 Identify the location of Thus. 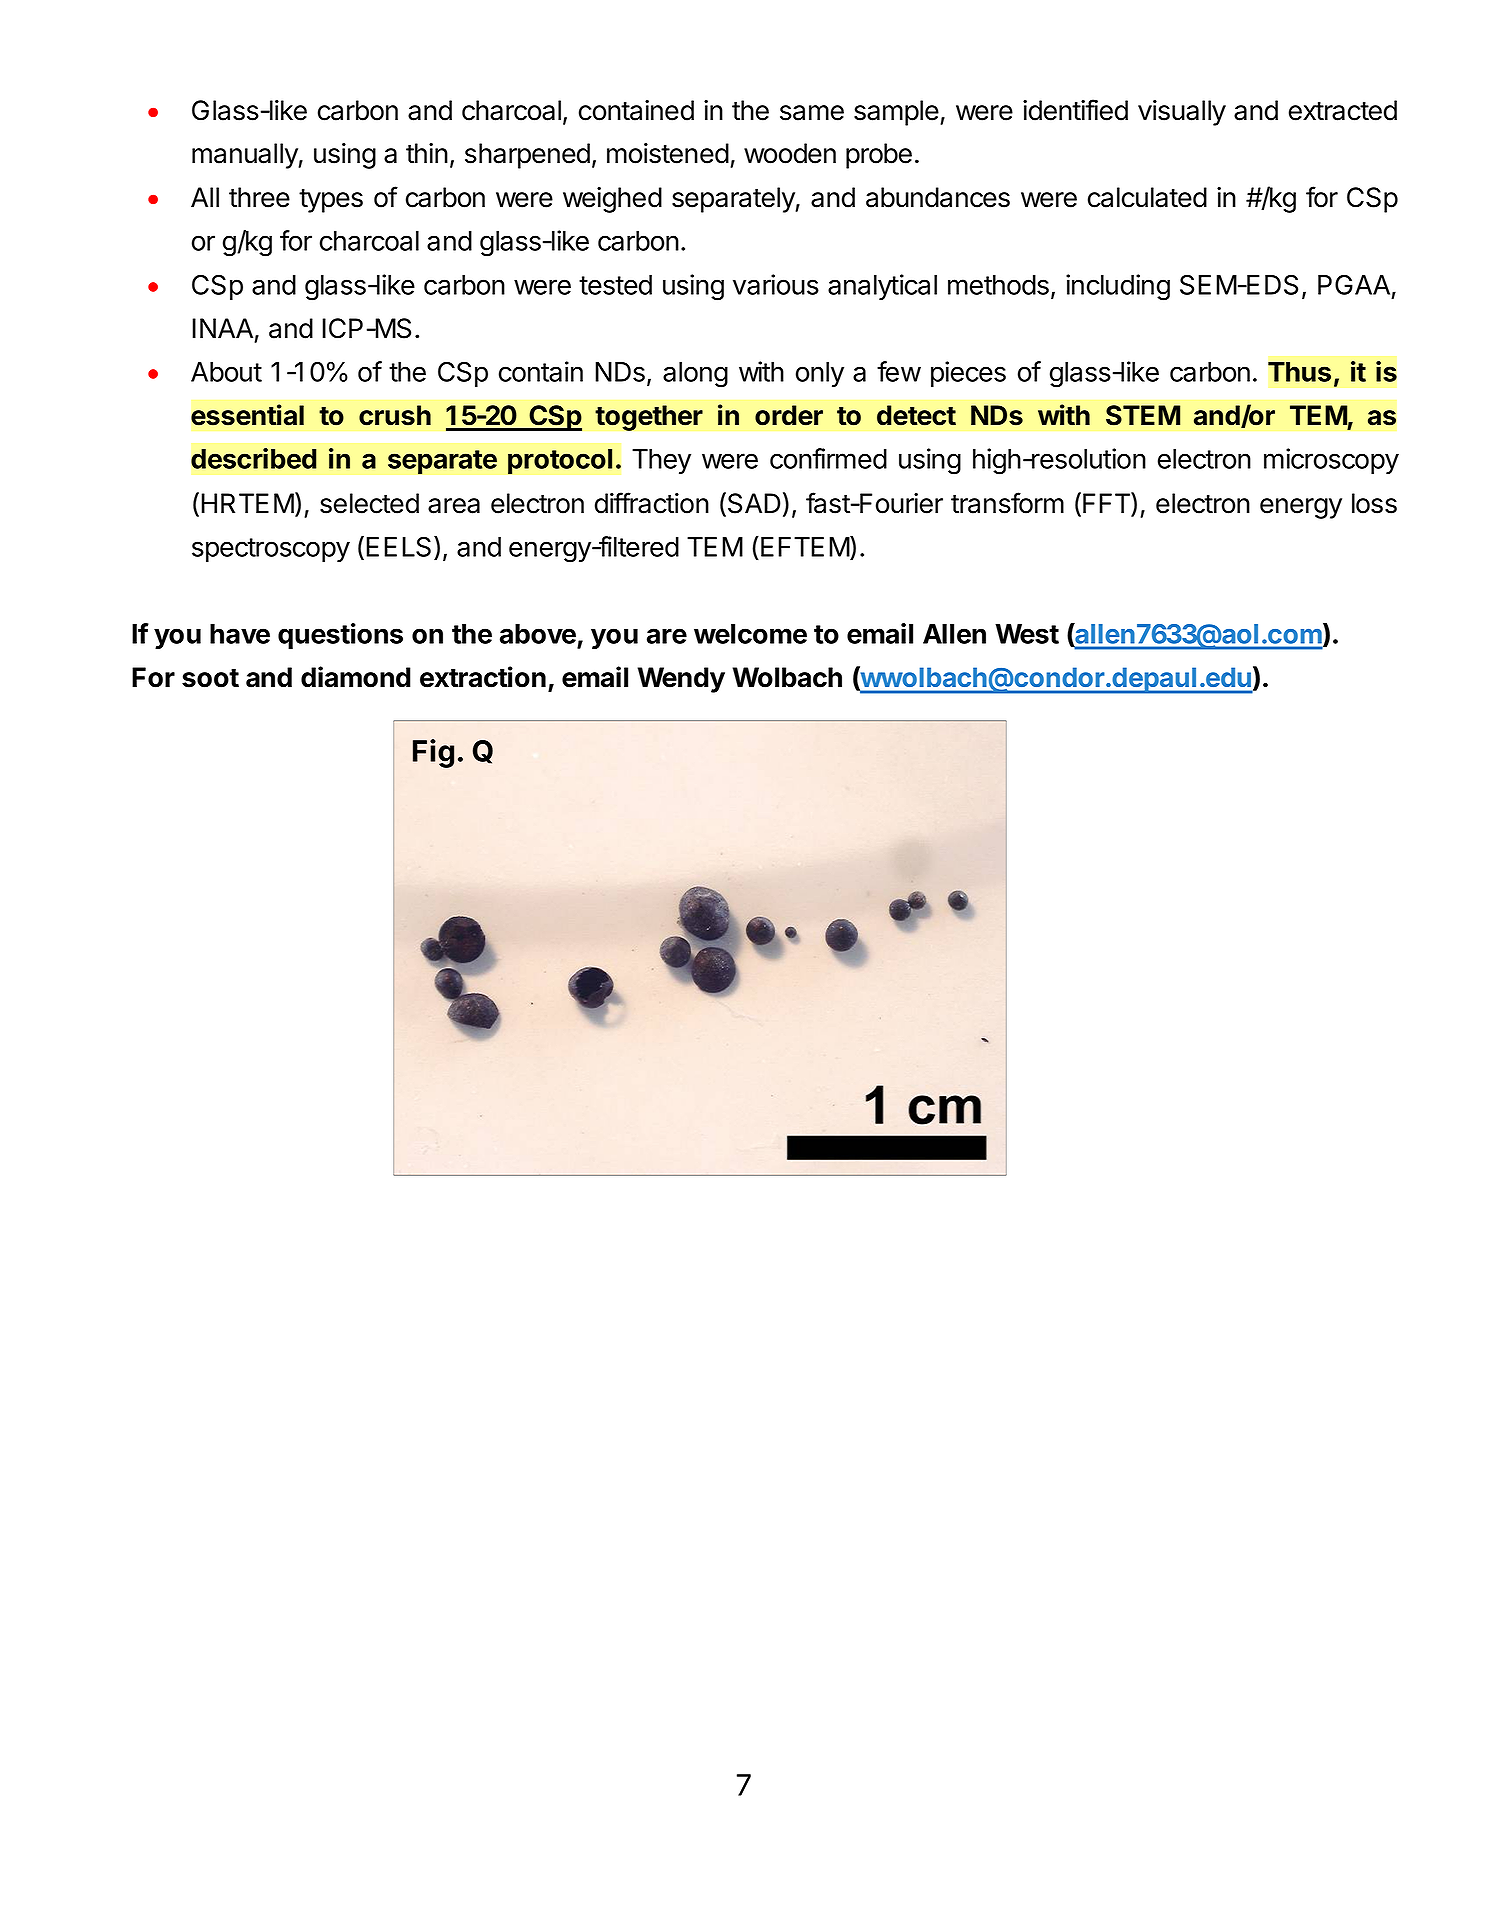
(1299, 372).
